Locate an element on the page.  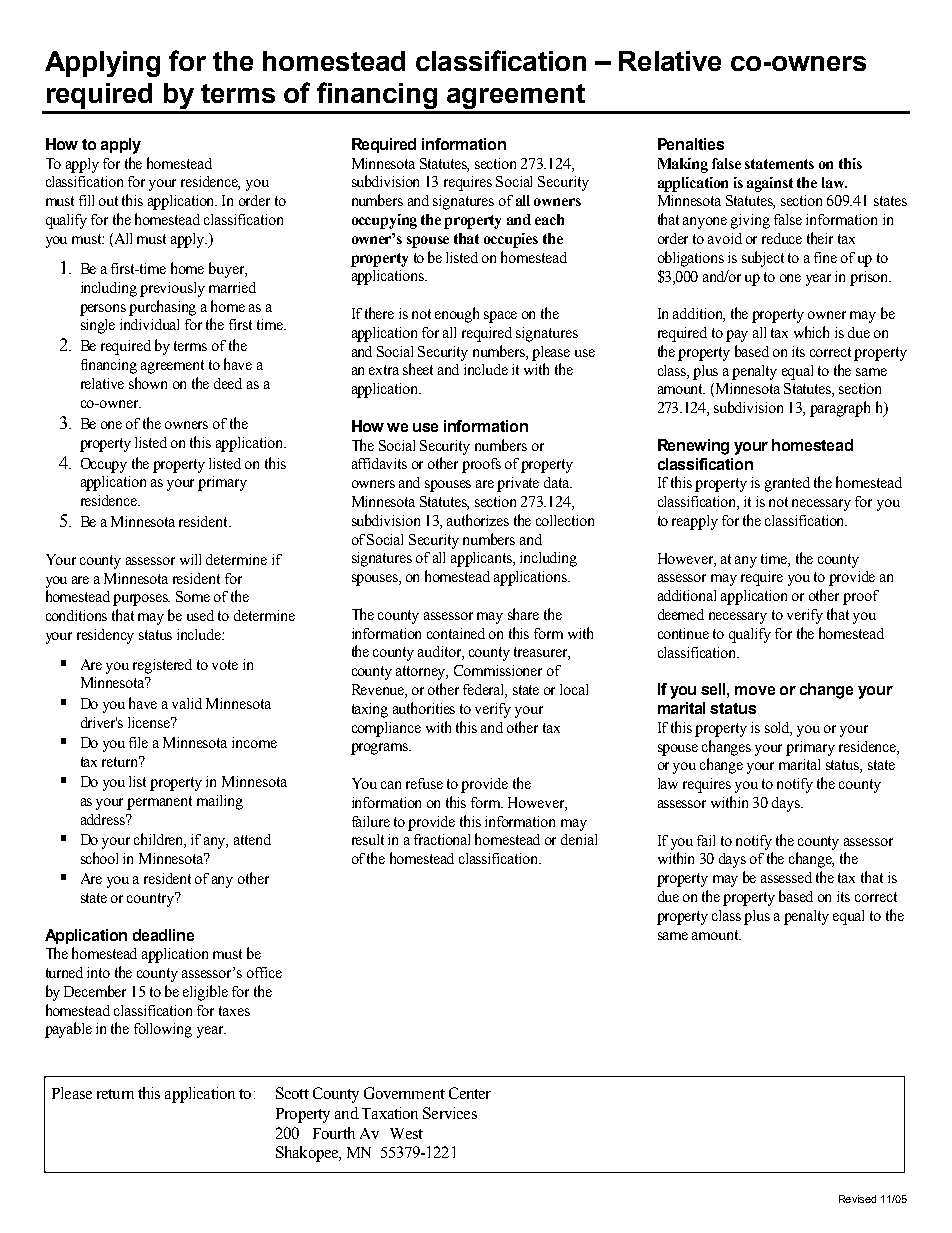
sheet is located at coordinates (418, 369).
